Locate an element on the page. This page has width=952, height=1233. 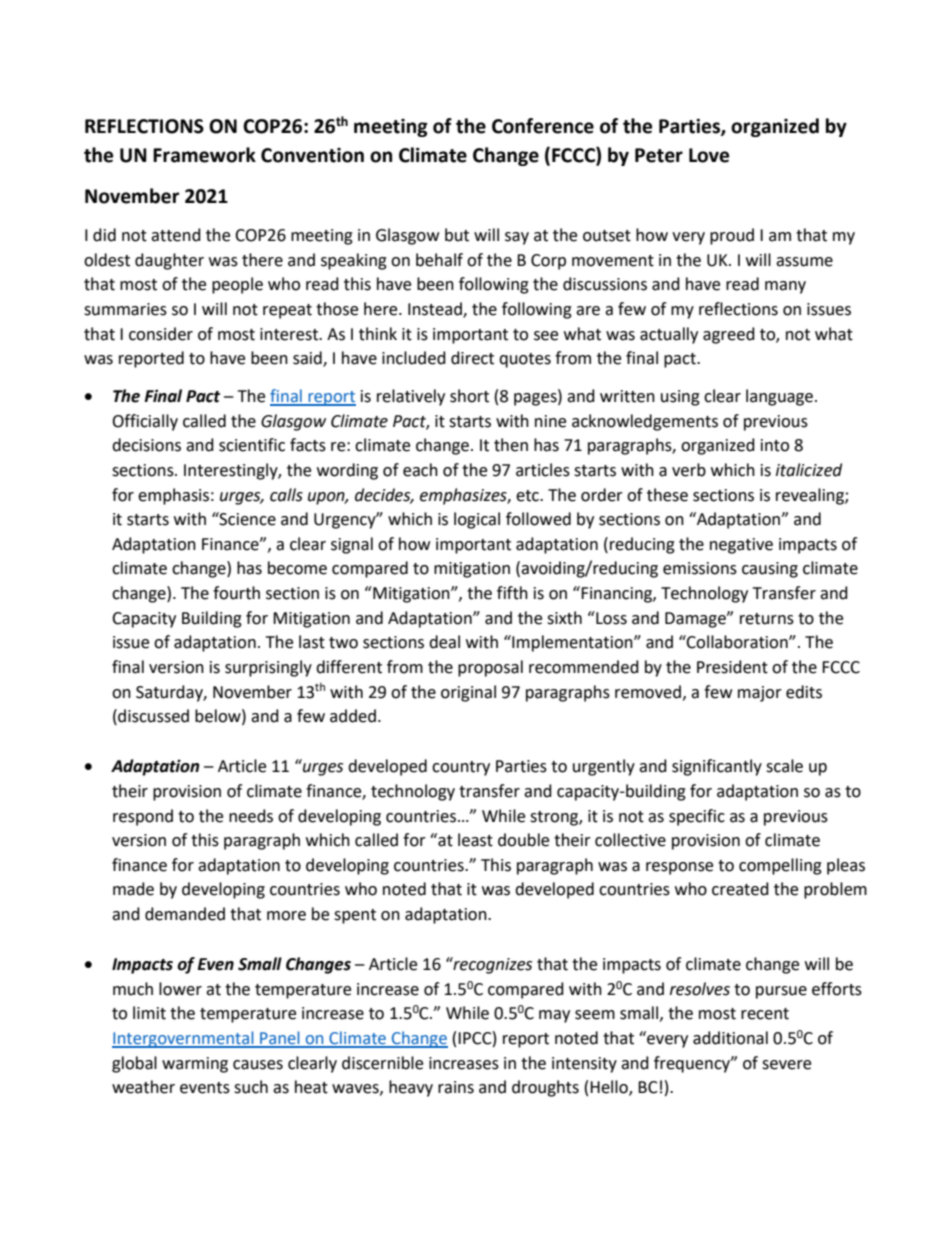
Conference is located at coordinates (543, 126).
